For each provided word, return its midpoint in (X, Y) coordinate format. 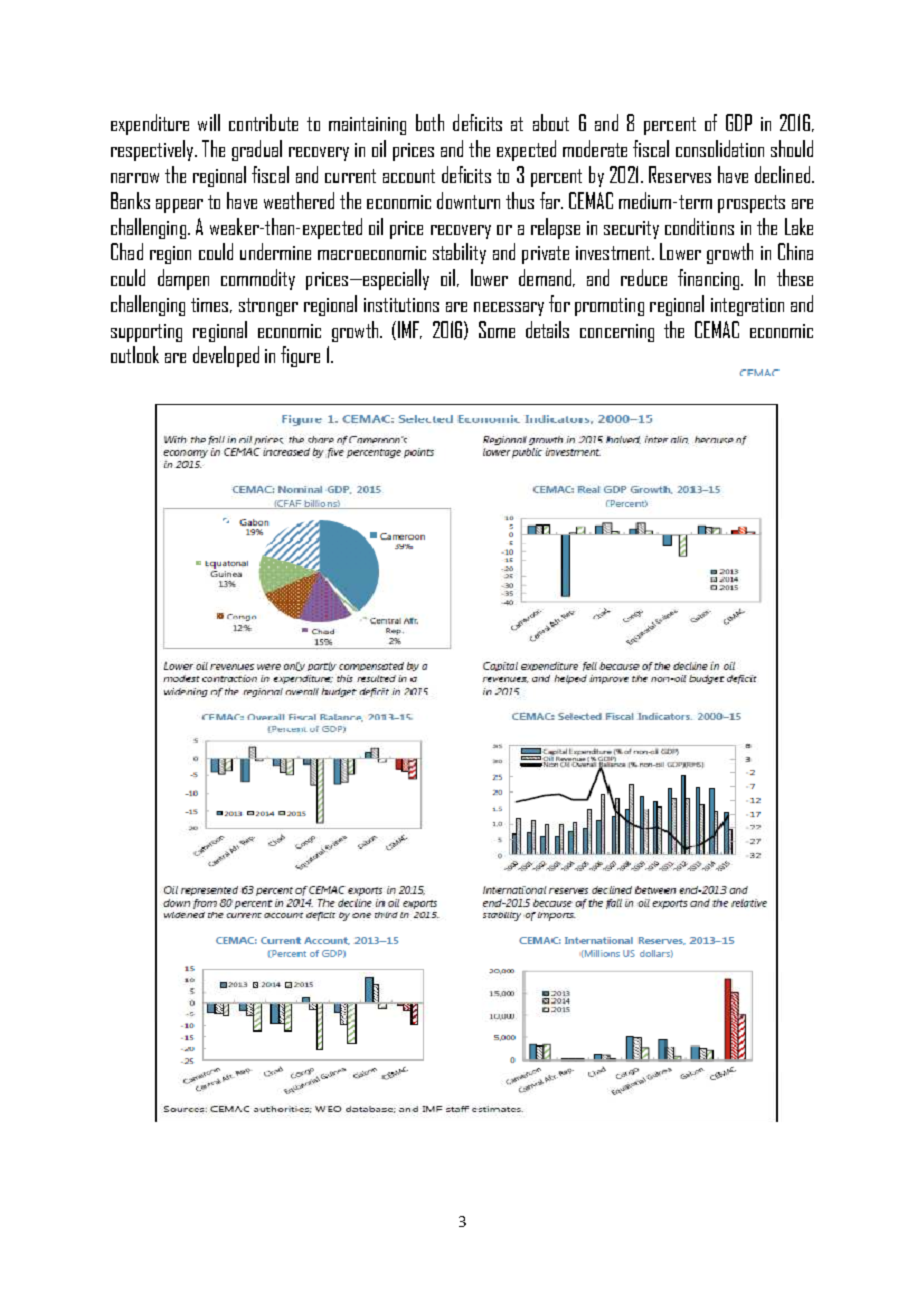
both (430, 122)
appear (179, 206)
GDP (739, 122)
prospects (751, 204)
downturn (468, 200)
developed (226, 356)
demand (545, 277)
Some (497, 329)
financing (710, 279)
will (209, 122)
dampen (183, 279)
